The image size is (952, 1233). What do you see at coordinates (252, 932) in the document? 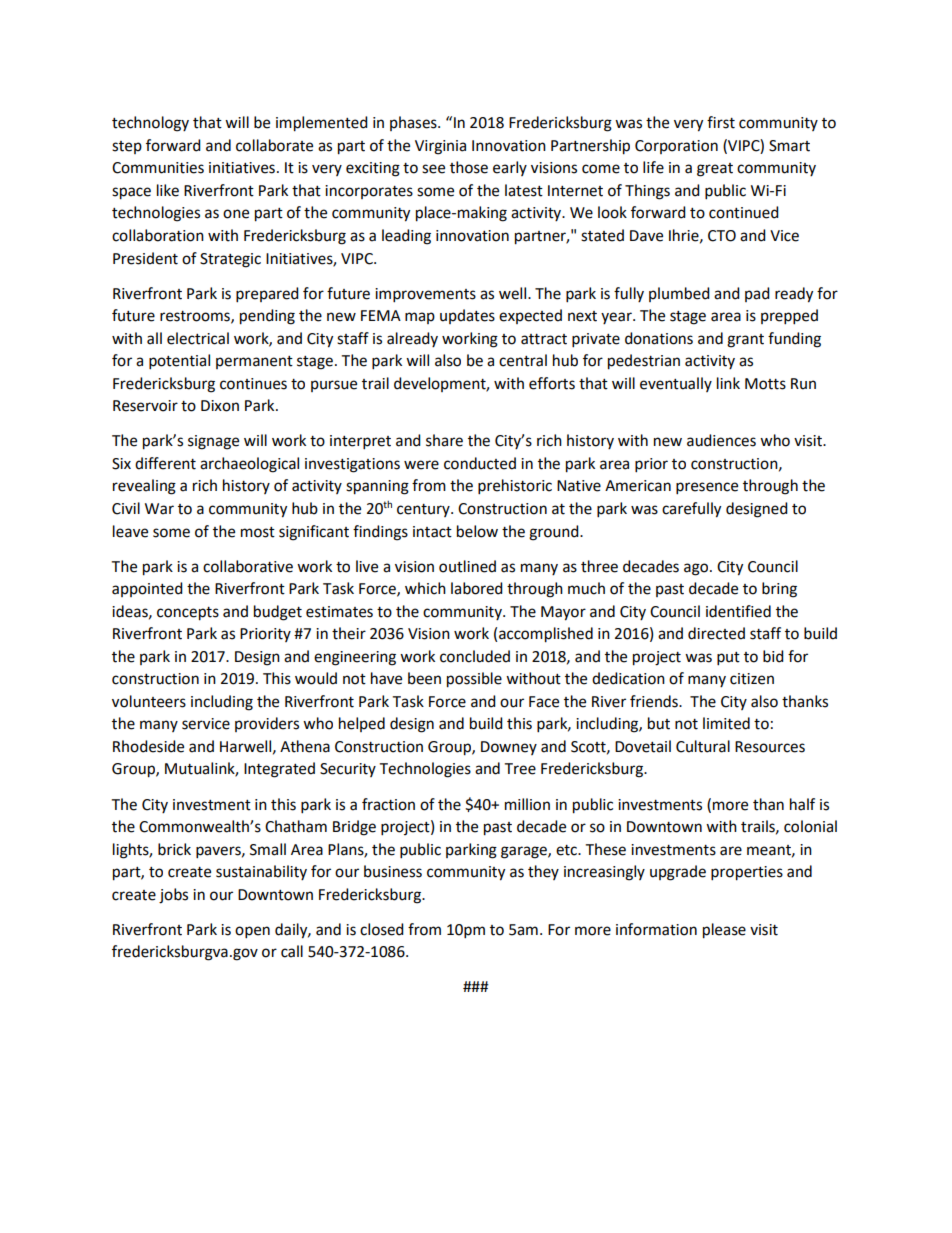
I see `open` at bounding box center [252, 932].
